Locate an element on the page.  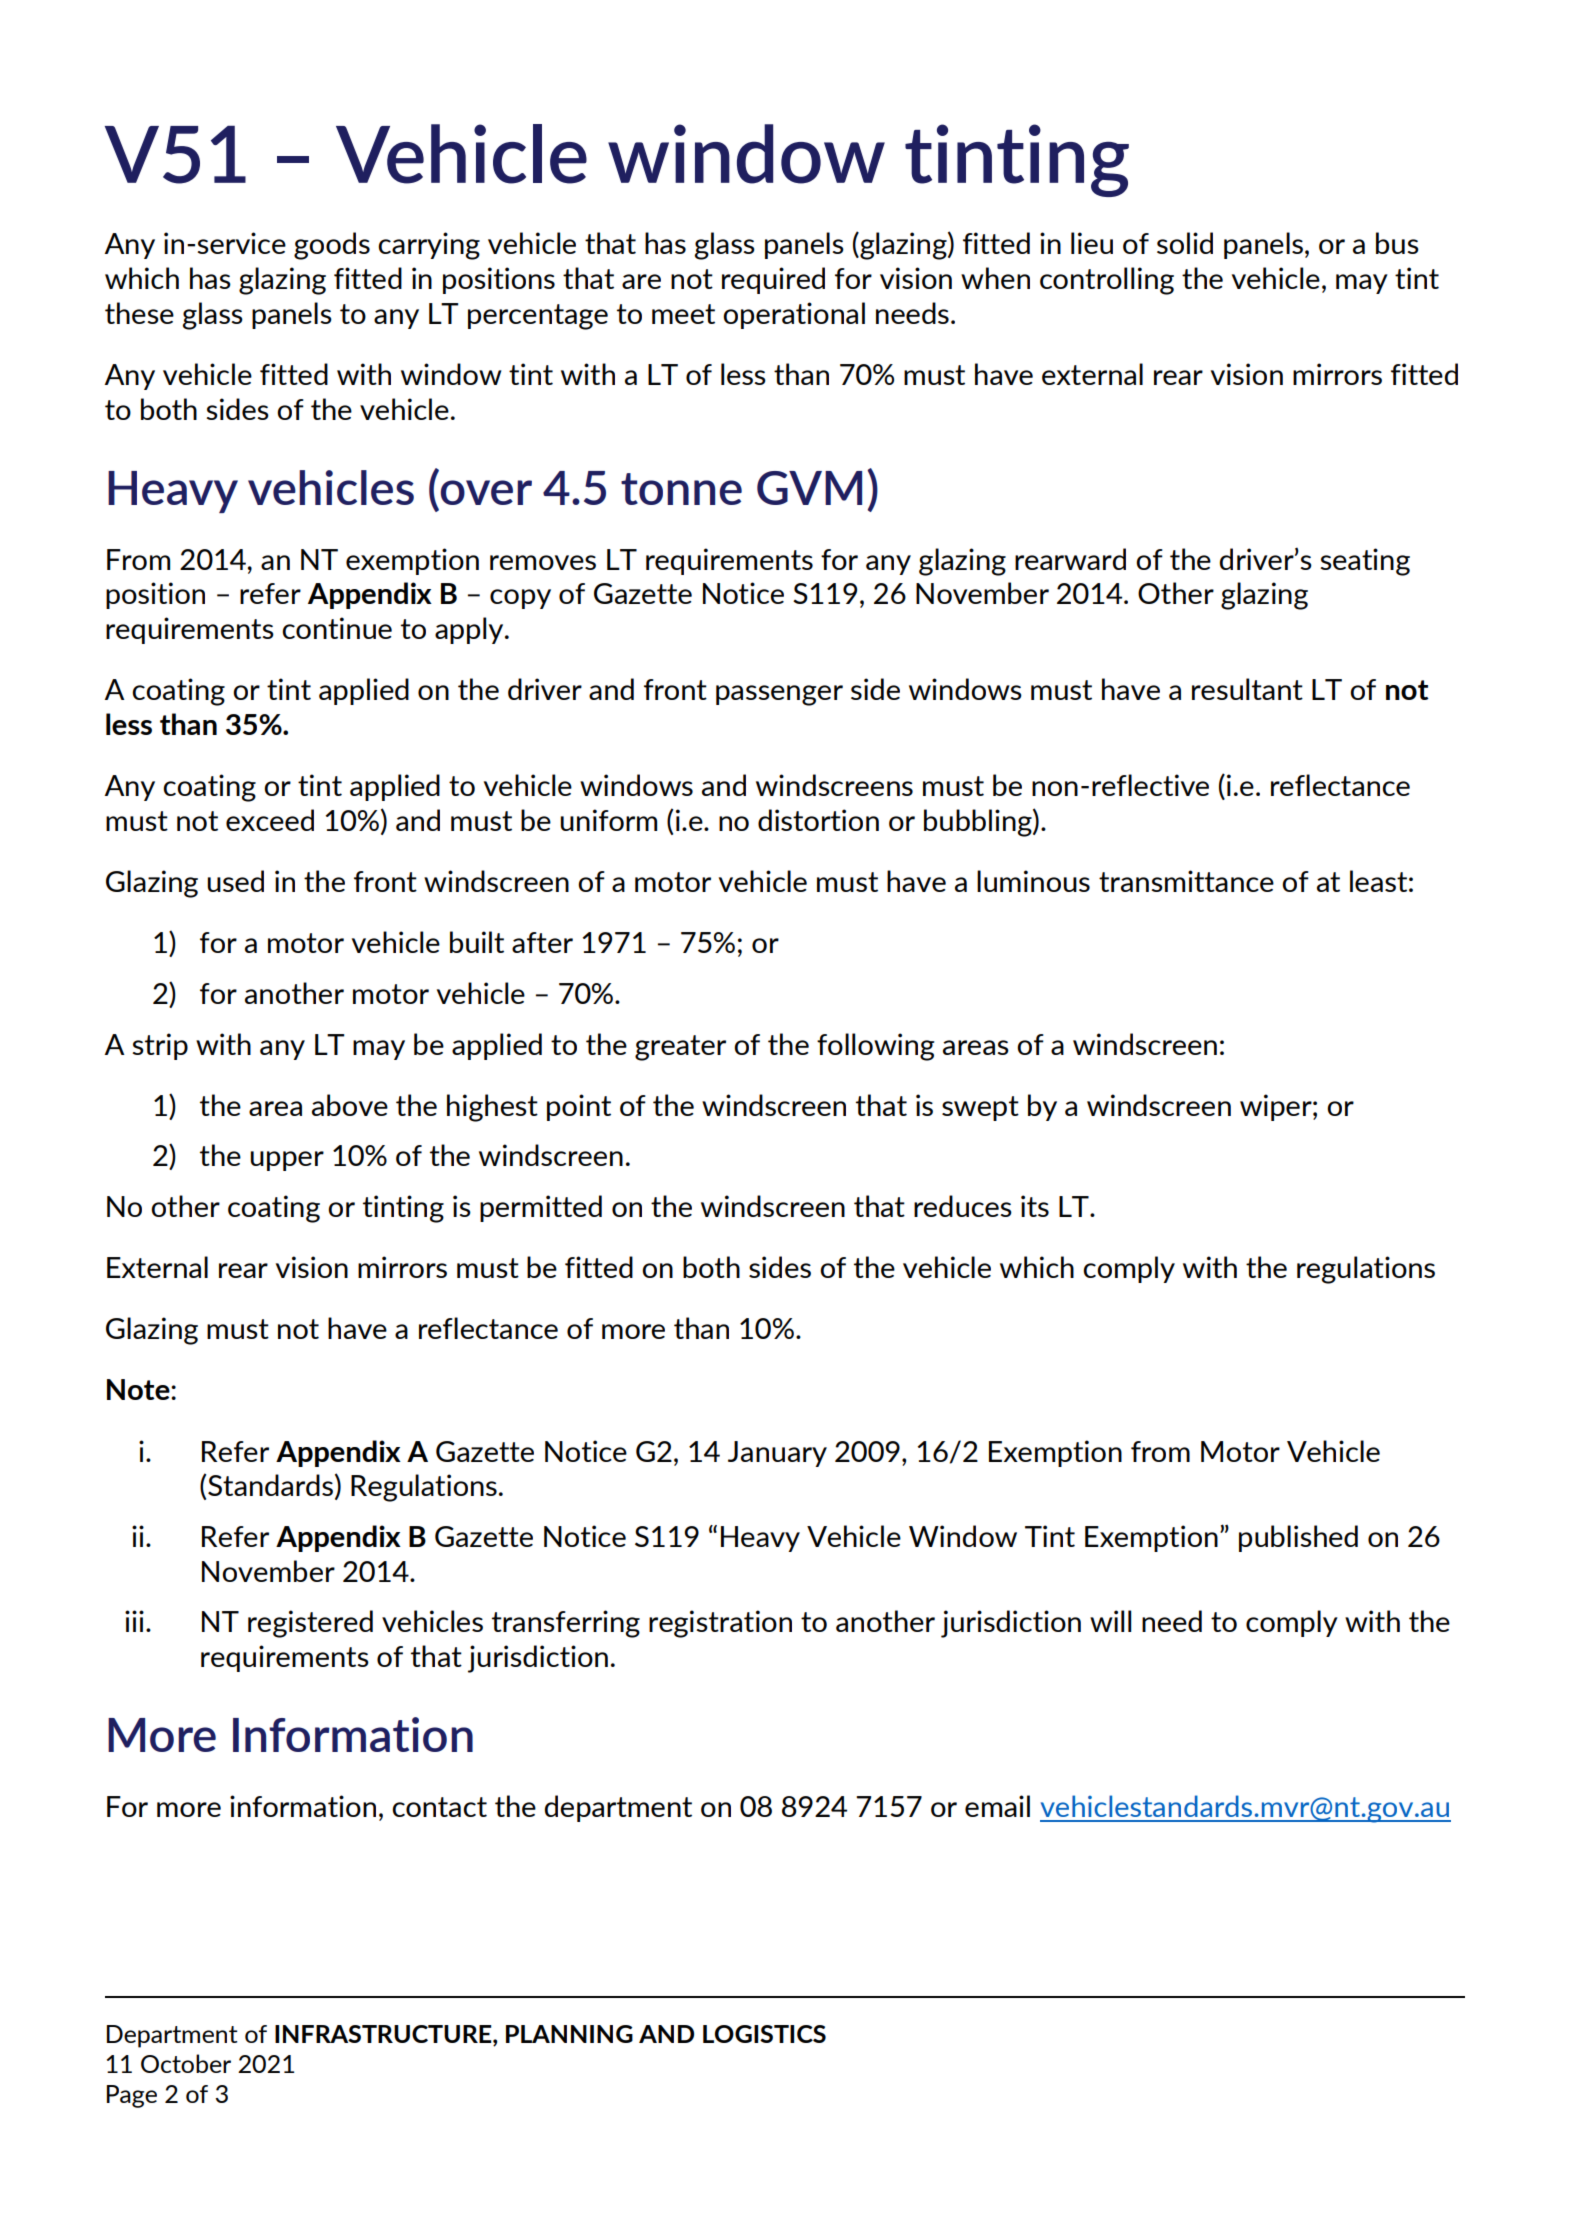
greater is located at coordinates (680, 1048).
